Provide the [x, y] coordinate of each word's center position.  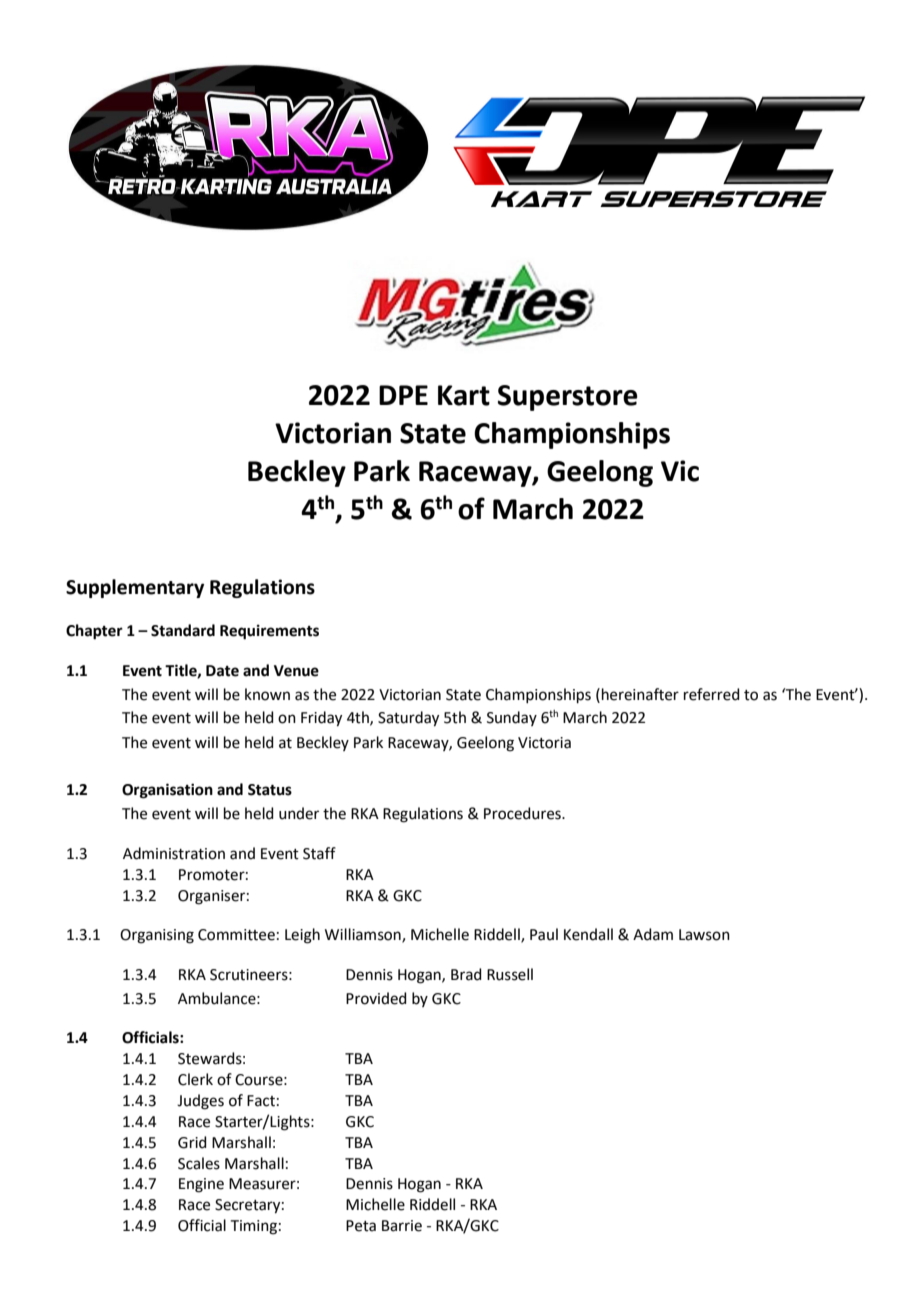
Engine [201, 1185]
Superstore [568, 398]
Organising [157, 936]
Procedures [523, 813]
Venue [296, 671]
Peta [361, 1226]
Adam [653, 934]
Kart [464, 395]
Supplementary [135, 588]
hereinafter [640, 694]
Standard [183, 630]
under [299, 813]
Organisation [167, 791]
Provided [376, 998]
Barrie [402, 1226]
